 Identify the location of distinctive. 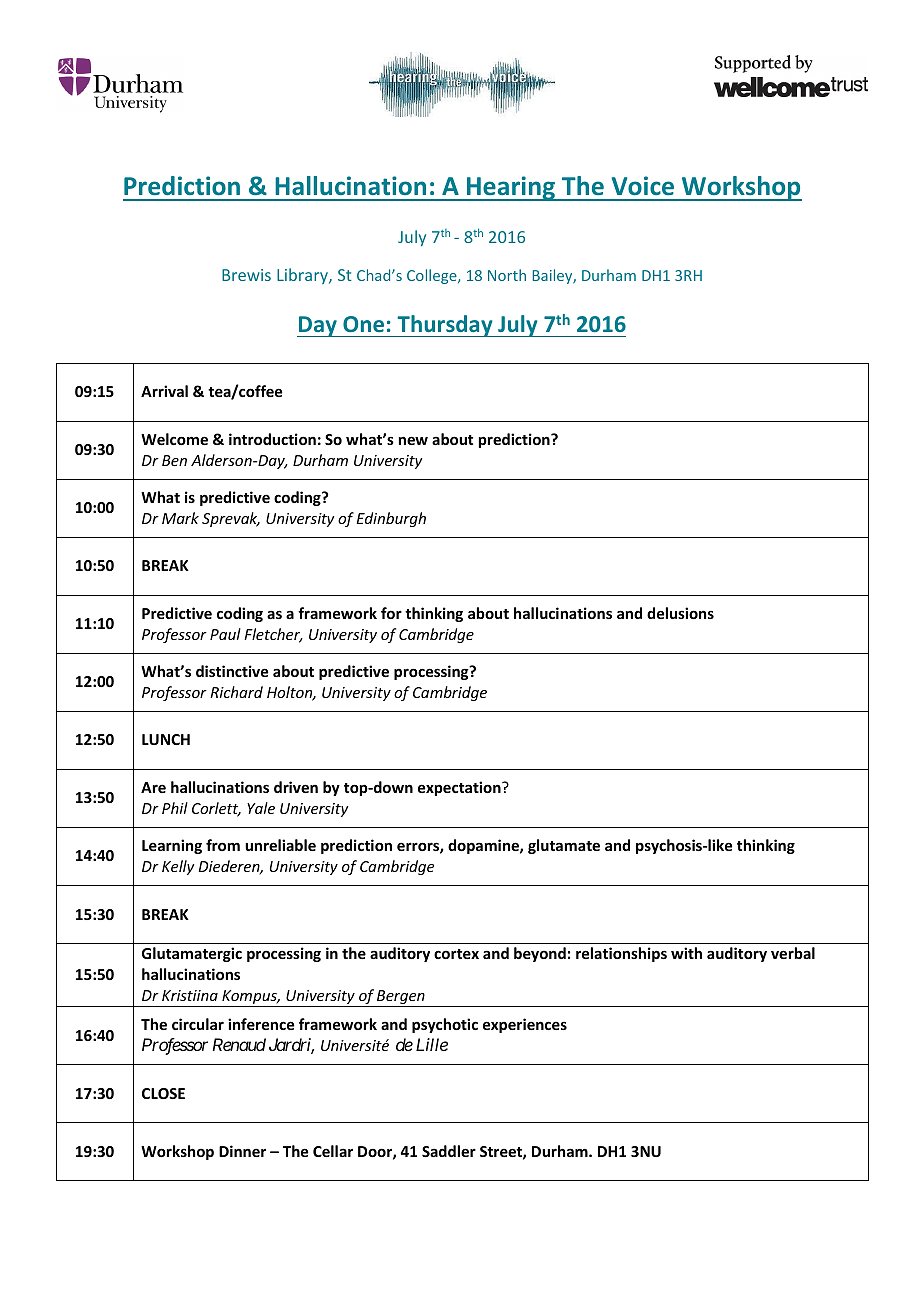
(232, 671).
